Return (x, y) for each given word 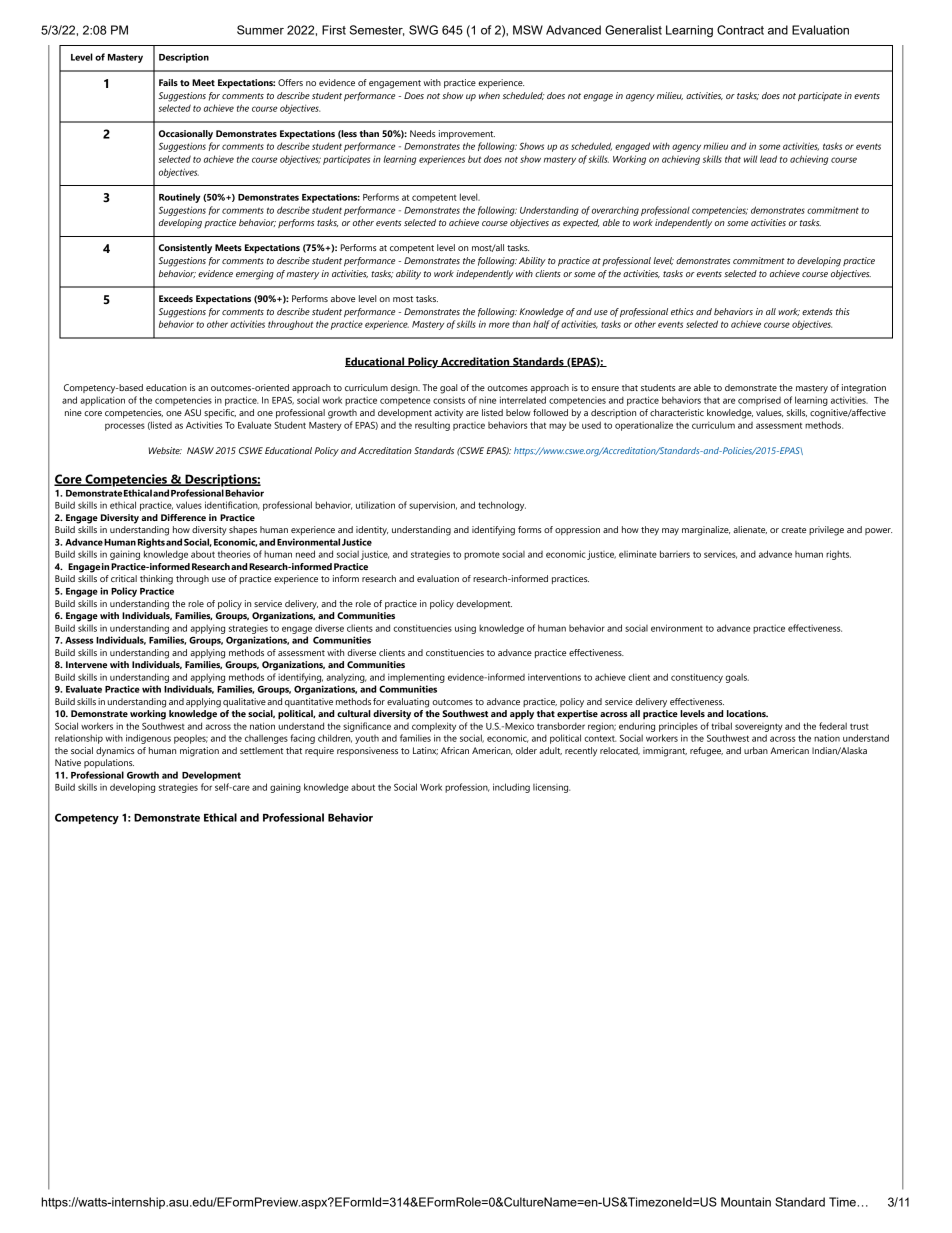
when (489, 95)
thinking (156, 580)
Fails (168, 82)
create (793, 530)
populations (109, 763)
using (465, 629)
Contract (740, 30)
